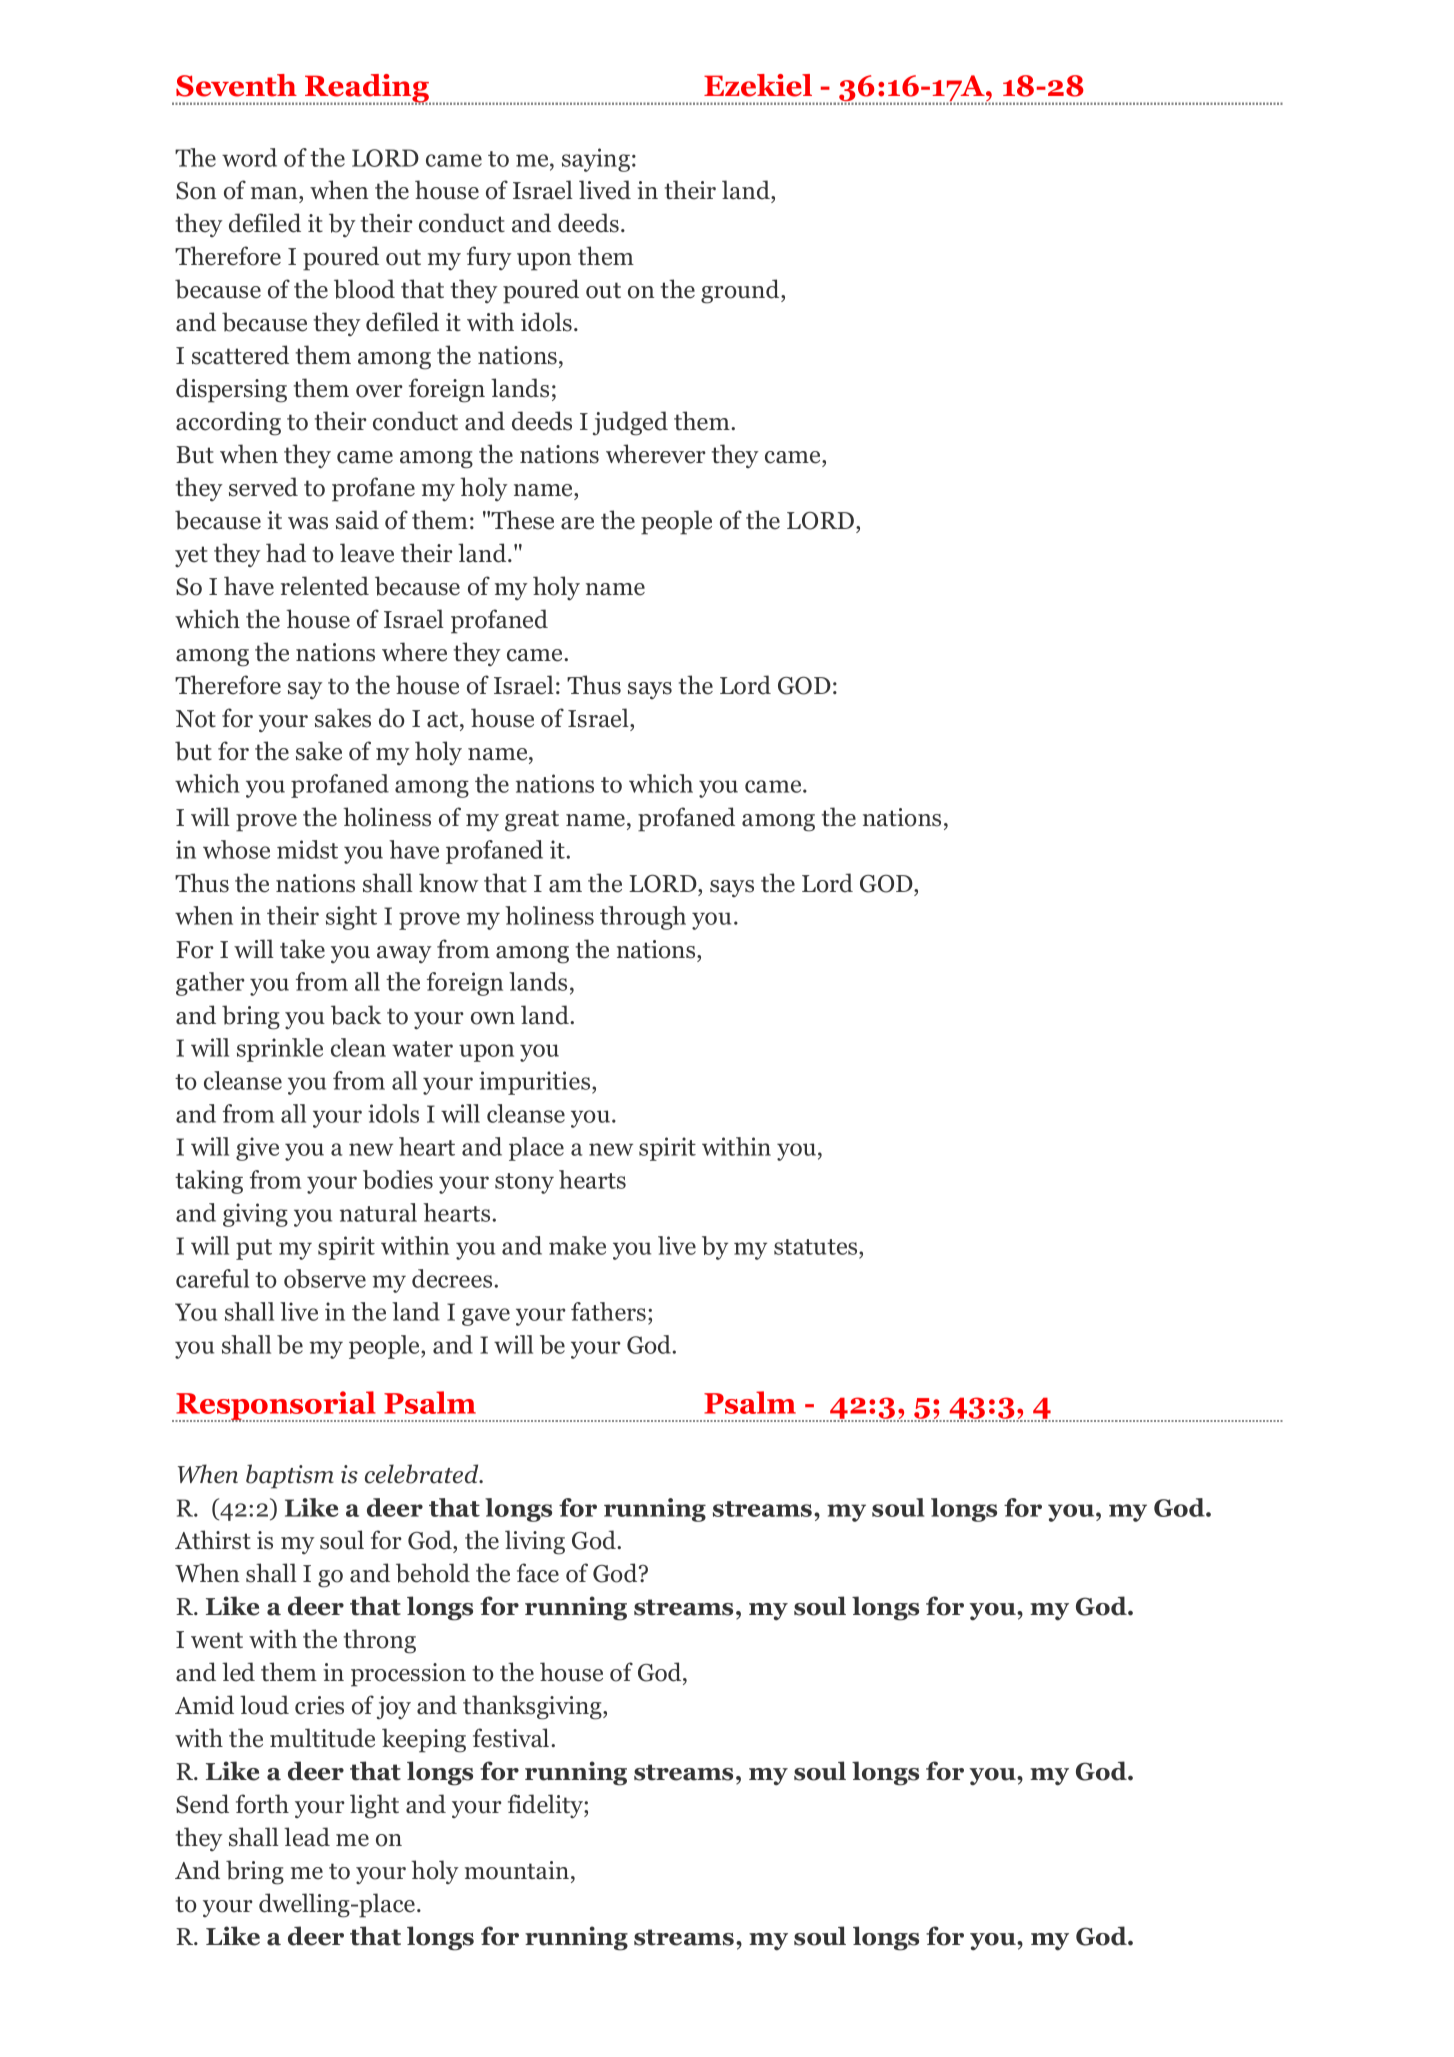 This image has height=2057, width=1454. I want to click on take, so click(302, 949).
